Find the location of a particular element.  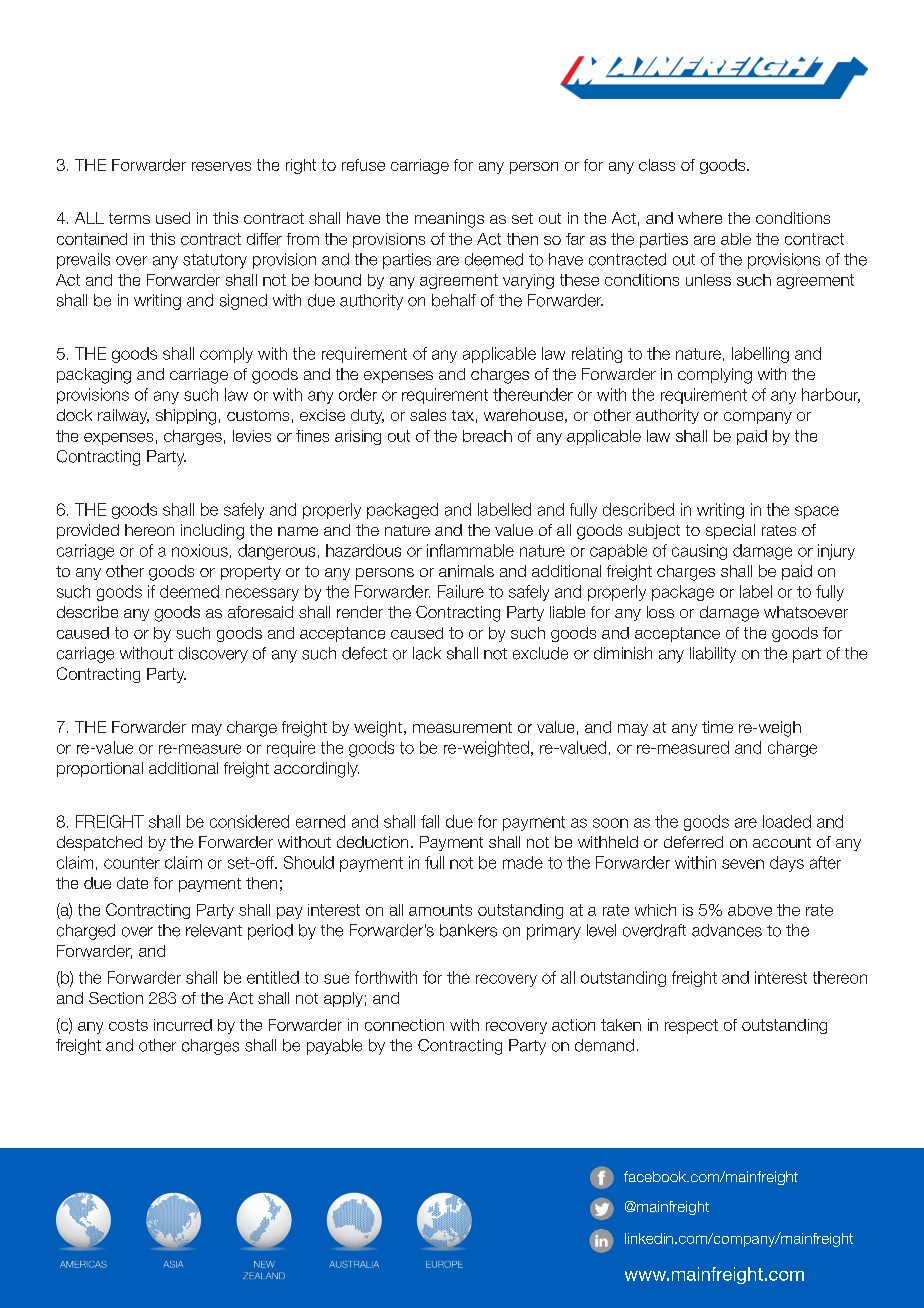

connection is located at coordinates (404, 1025).
